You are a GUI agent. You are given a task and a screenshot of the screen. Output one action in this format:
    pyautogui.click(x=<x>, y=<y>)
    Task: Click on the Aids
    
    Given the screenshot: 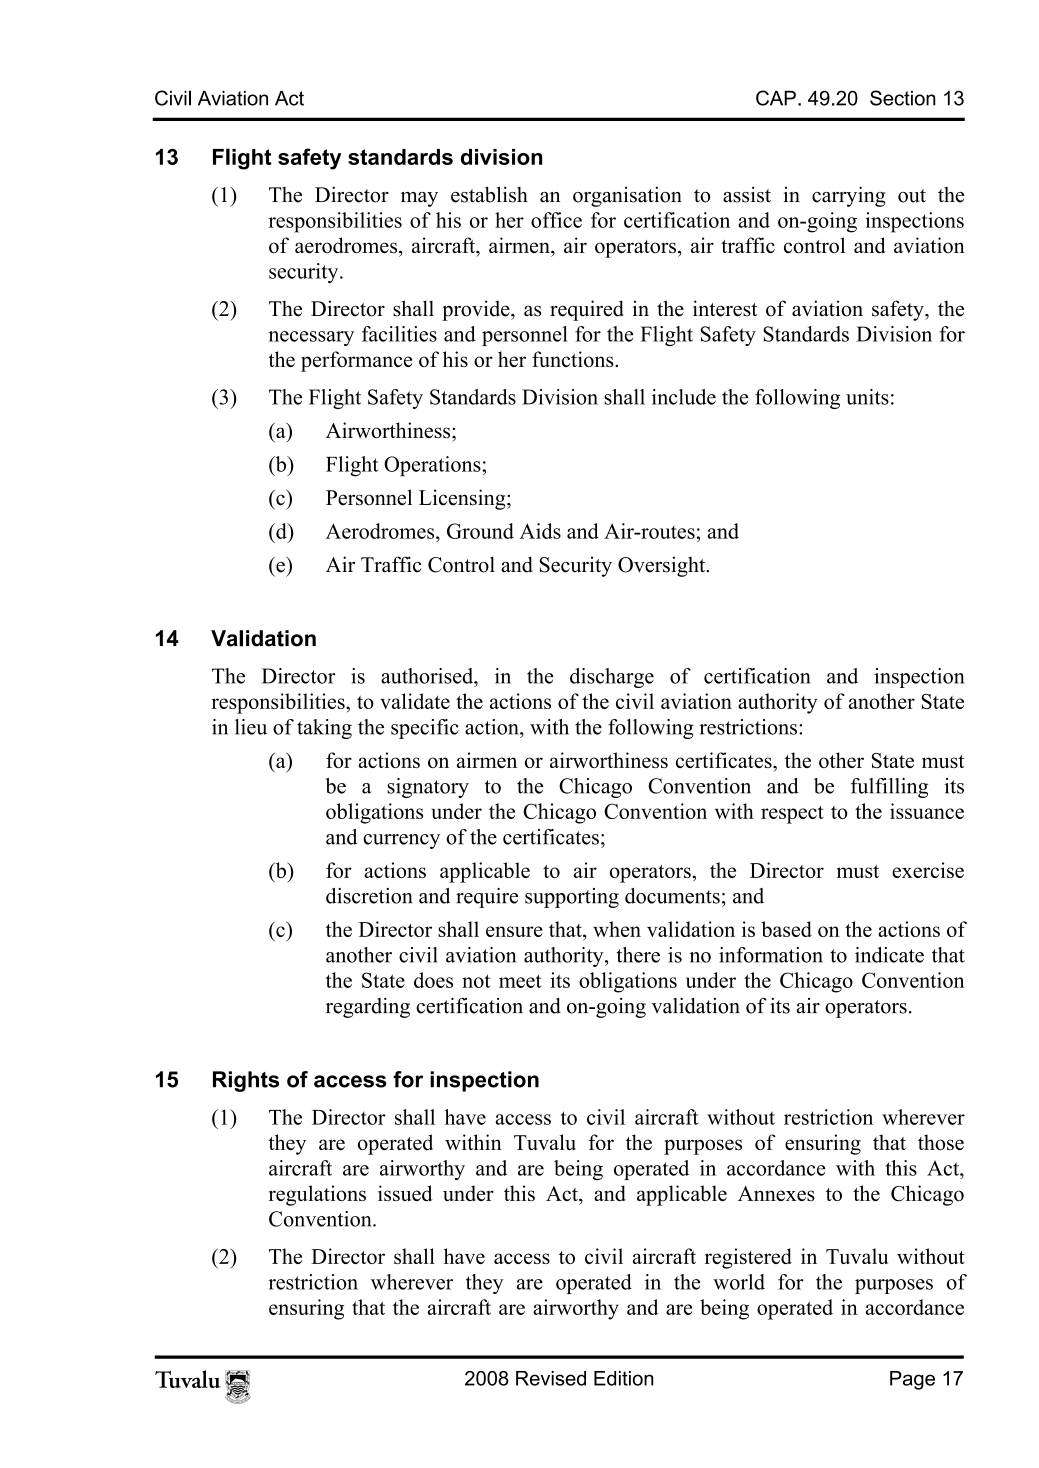 What is the action you would take?
    pyautogui.click(x=540, y=531)
